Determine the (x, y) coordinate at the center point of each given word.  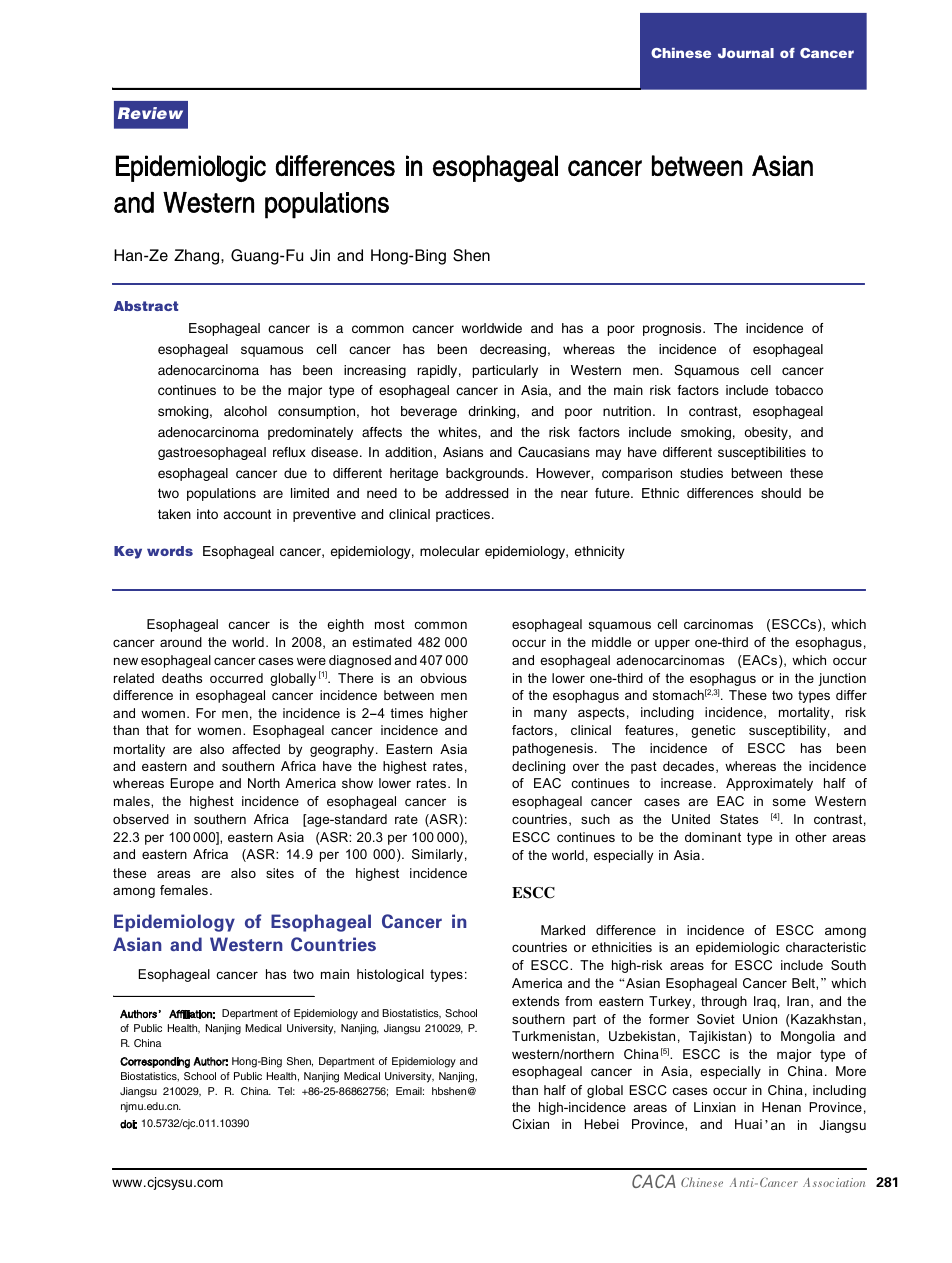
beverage (429, 412)
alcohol (245, 411)
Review (150, 113)
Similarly (437, 855)
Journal (746, 53)
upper (672, 644)
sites (280, 873)
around (181, 642)
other (811, 837)
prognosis (673, 329)
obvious (443, 678)
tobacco (799, 390)
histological (390, 975)
